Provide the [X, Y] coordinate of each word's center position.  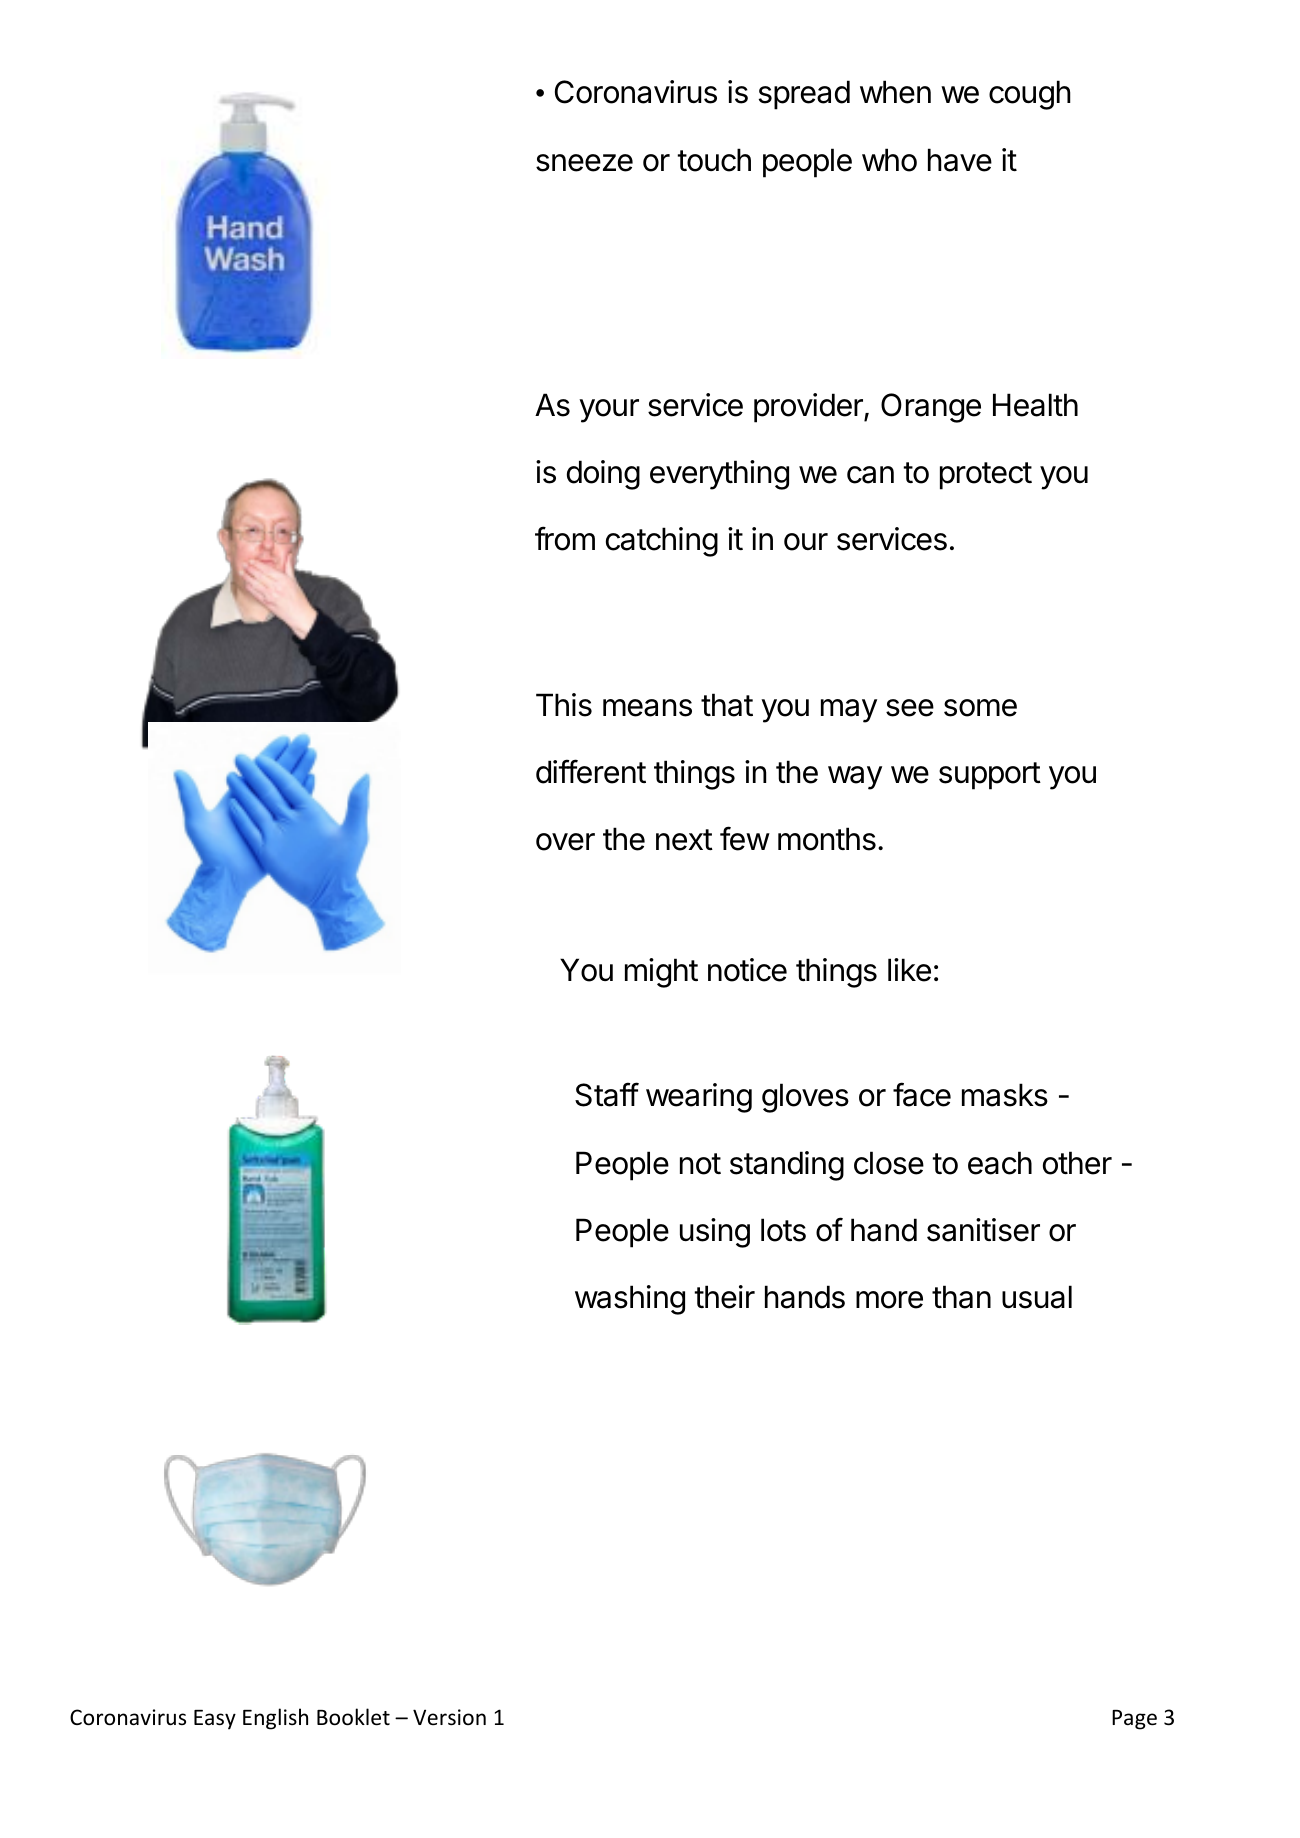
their [724, 1297]
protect [986, 476]
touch [714, 160]
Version [449, 1717]
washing [630, 1300]
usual [1037, 1297]
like [909, 970]
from [565, 538]
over [565, 842]
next [684, 840]
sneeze [584, 163]
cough [1030, 95]
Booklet [353, 1717]
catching [662, 542]
